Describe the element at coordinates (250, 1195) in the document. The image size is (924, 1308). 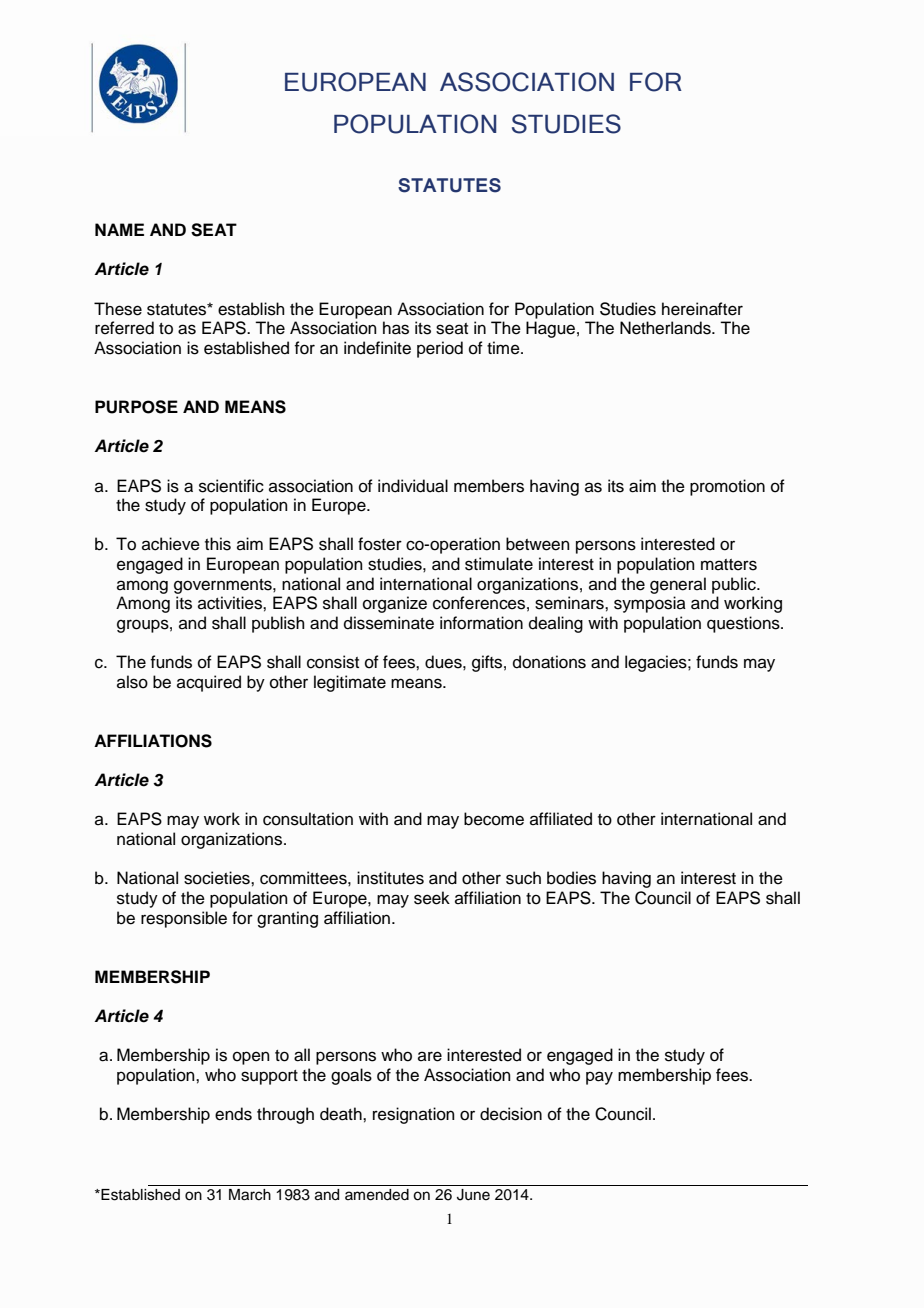
I see `March` at that location.
